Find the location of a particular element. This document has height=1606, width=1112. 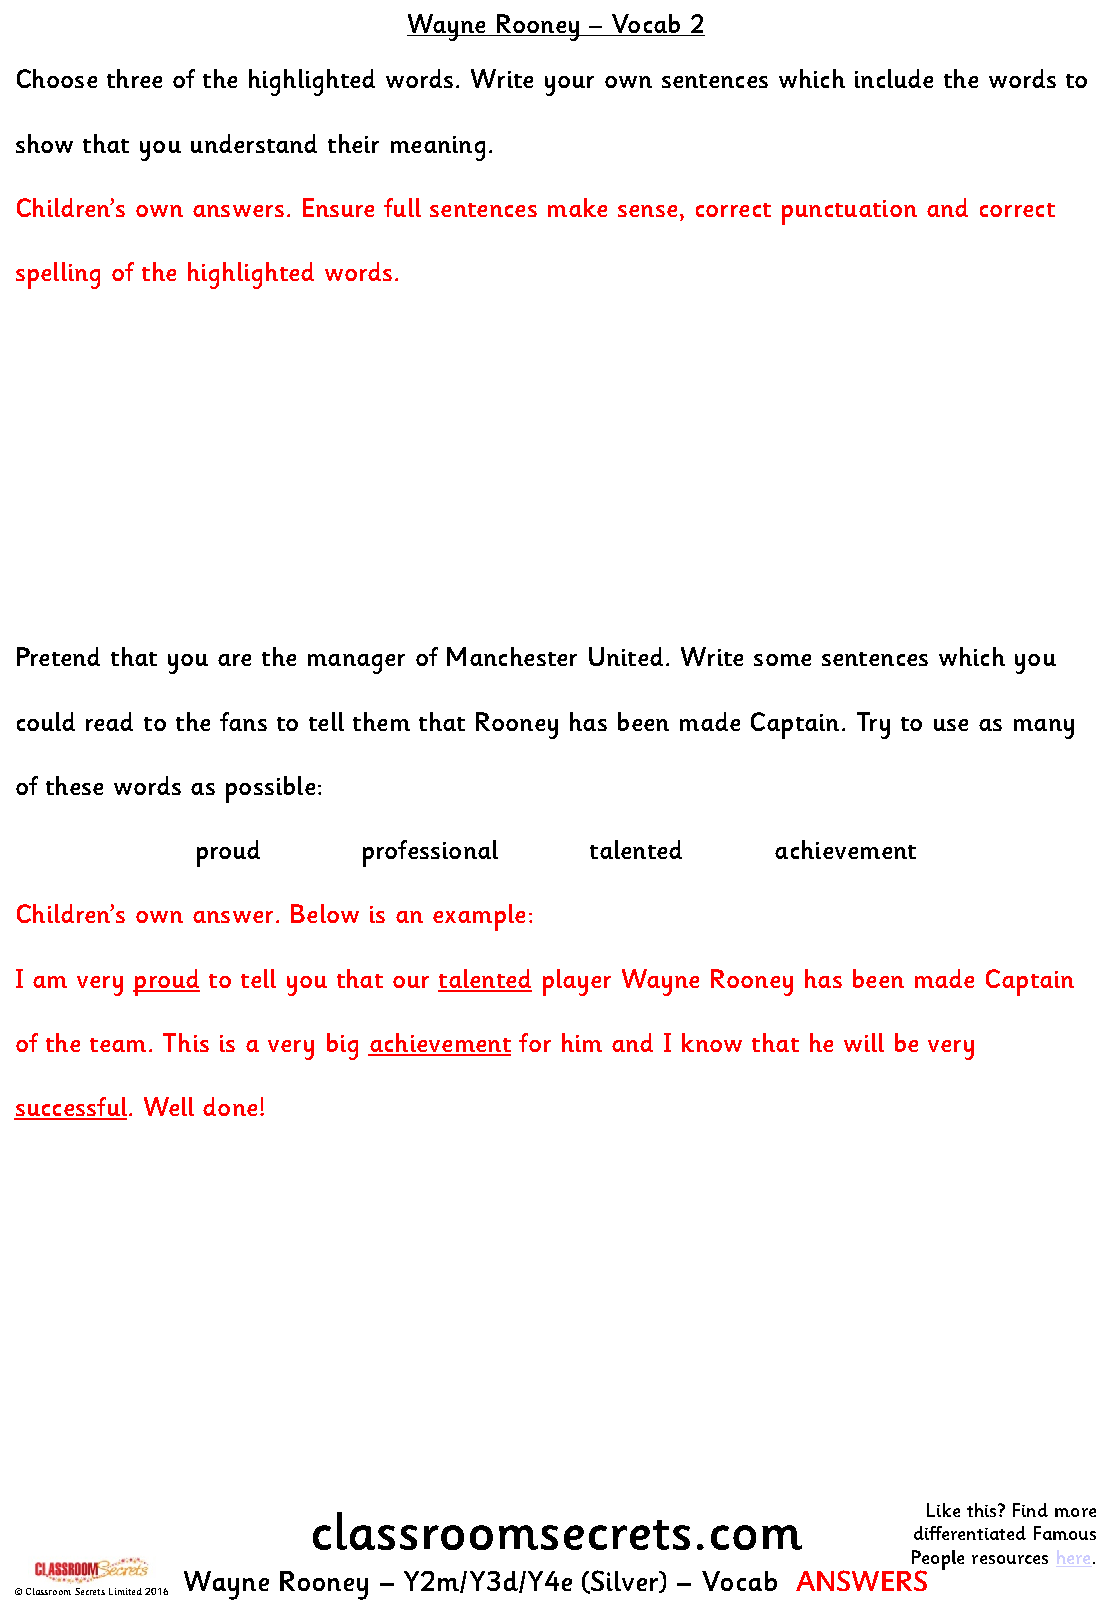

use is located at coordinates (951, 725).
